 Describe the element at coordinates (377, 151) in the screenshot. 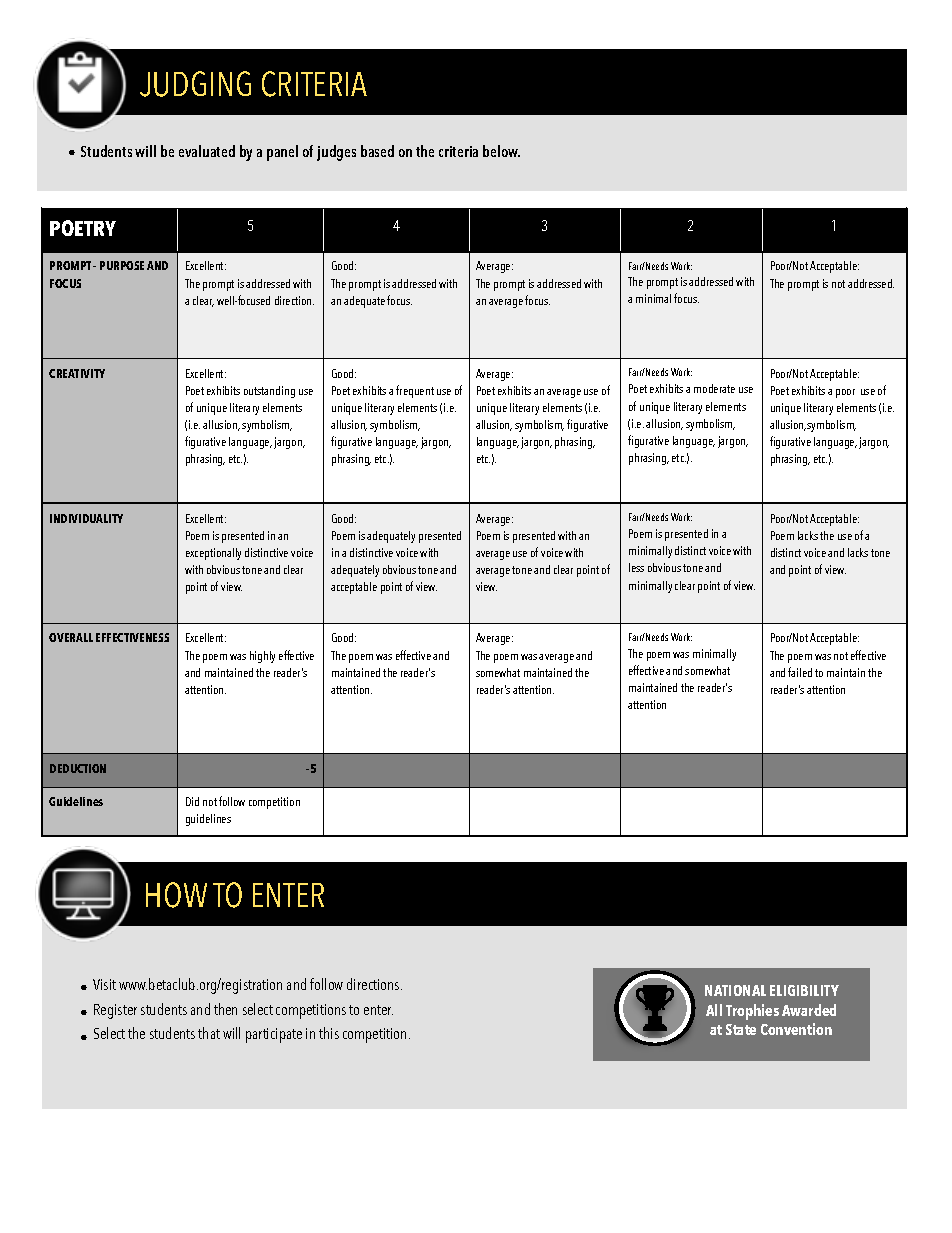

I see `based` at that location.
